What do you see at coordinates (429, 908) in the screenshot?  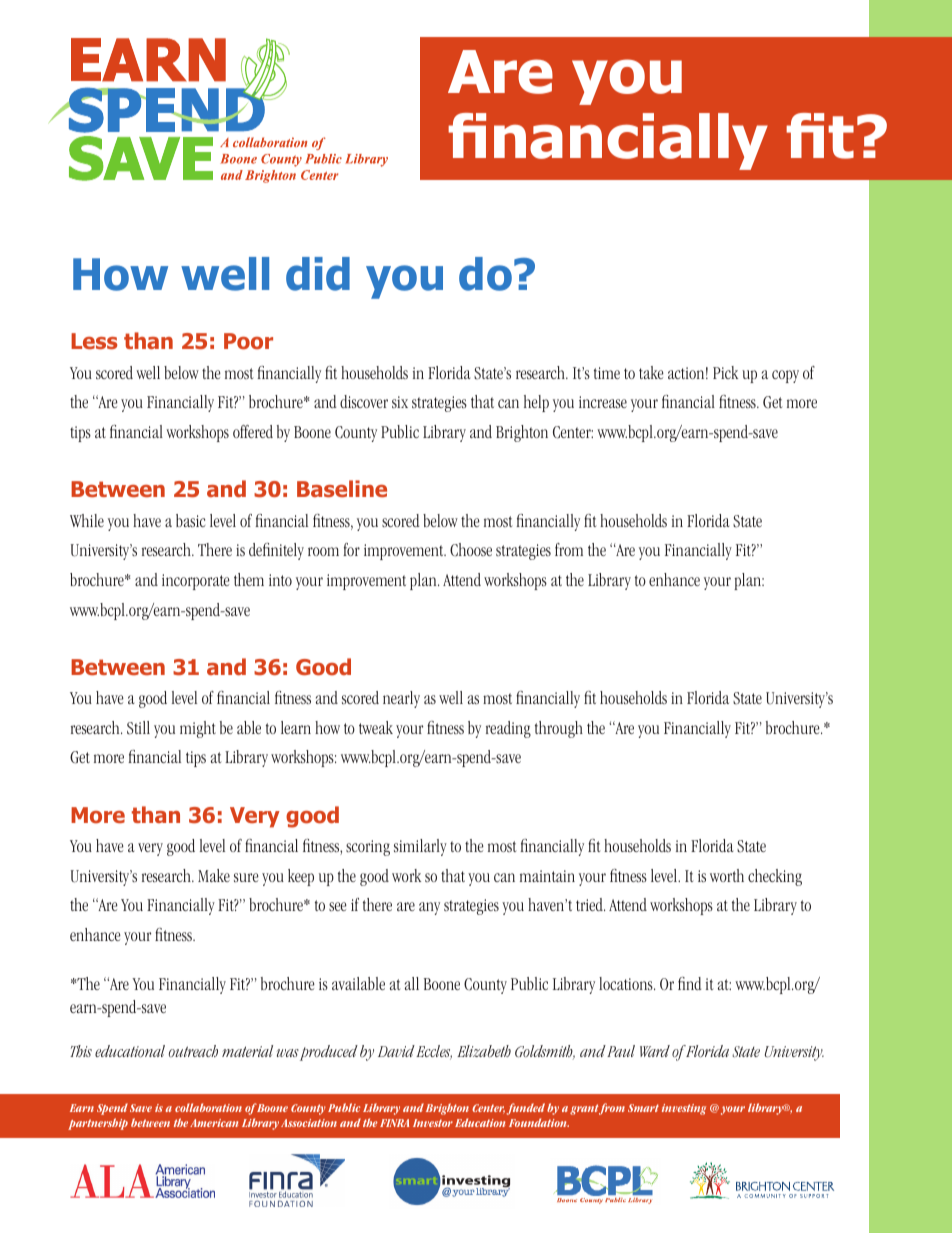 I see `any` at bounding box center [429, 908].
